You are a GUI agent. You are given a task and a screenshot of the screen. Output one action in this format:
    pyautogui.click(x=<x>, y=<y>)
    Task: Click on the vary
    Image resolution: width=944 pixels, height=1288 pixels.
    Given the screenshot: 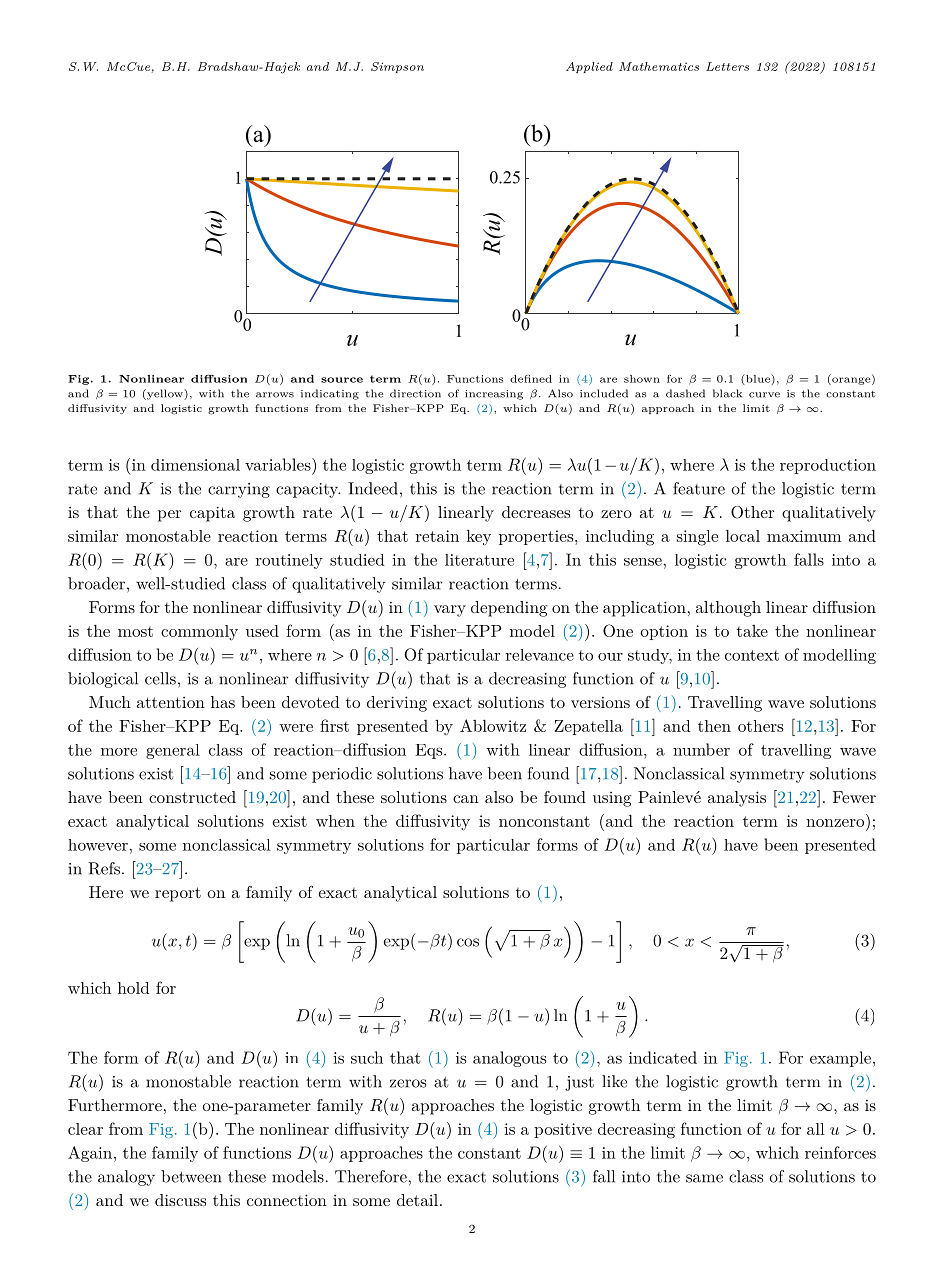 What is the action you would take?
    pyautogui.click(x=450, y=611)
